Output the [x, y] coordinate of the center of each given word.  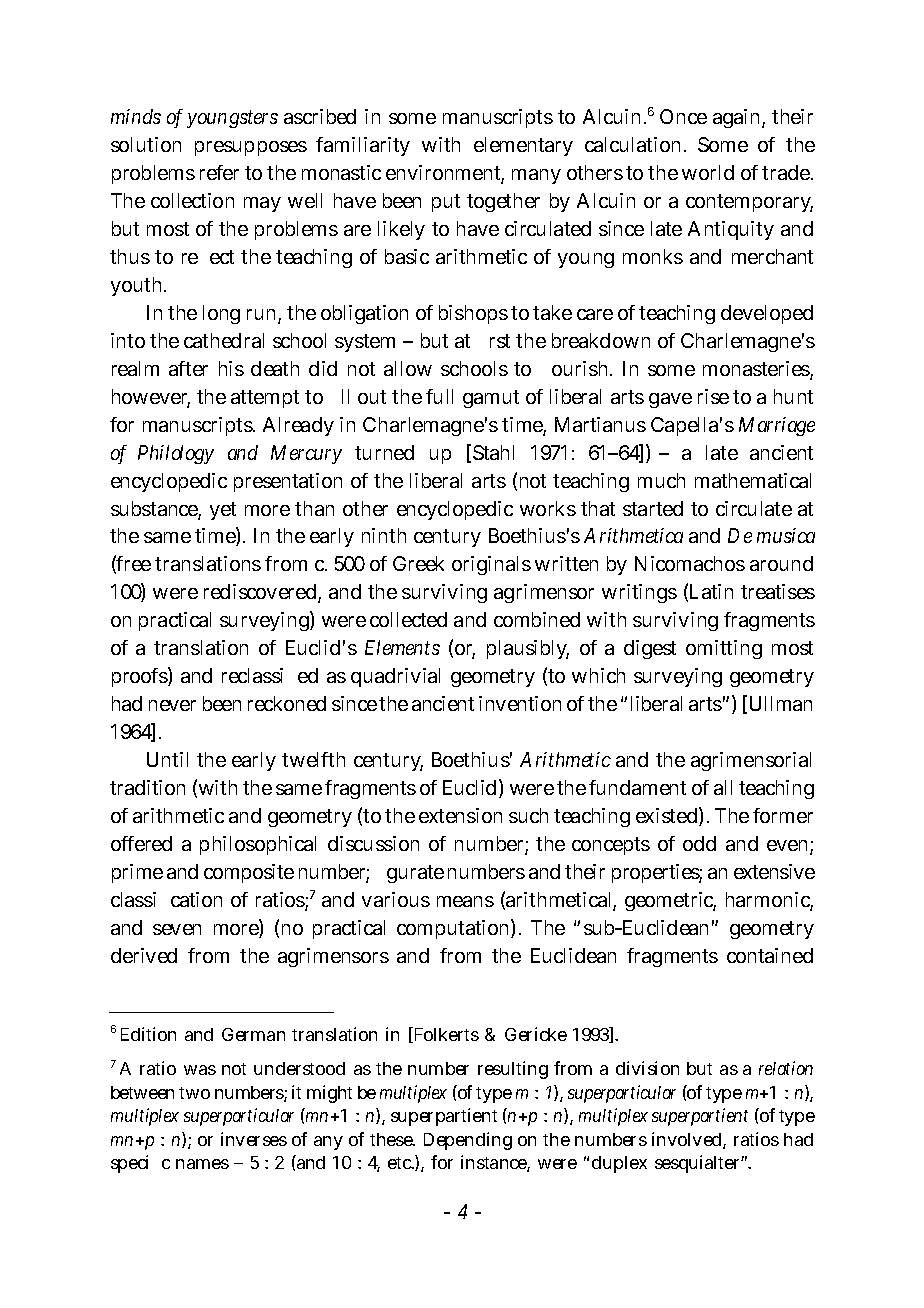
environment [445, 174]
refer [219, 172]
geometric [670, 901]
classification [166, 899]
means [465, 901]
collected [408, 619]
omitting [724, 649]
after [188, 368]
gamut [491, 399]
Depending [468, 1141]
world [708, 172]
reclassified [270, 675]
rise [713, 396]
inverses [254, 1139]
